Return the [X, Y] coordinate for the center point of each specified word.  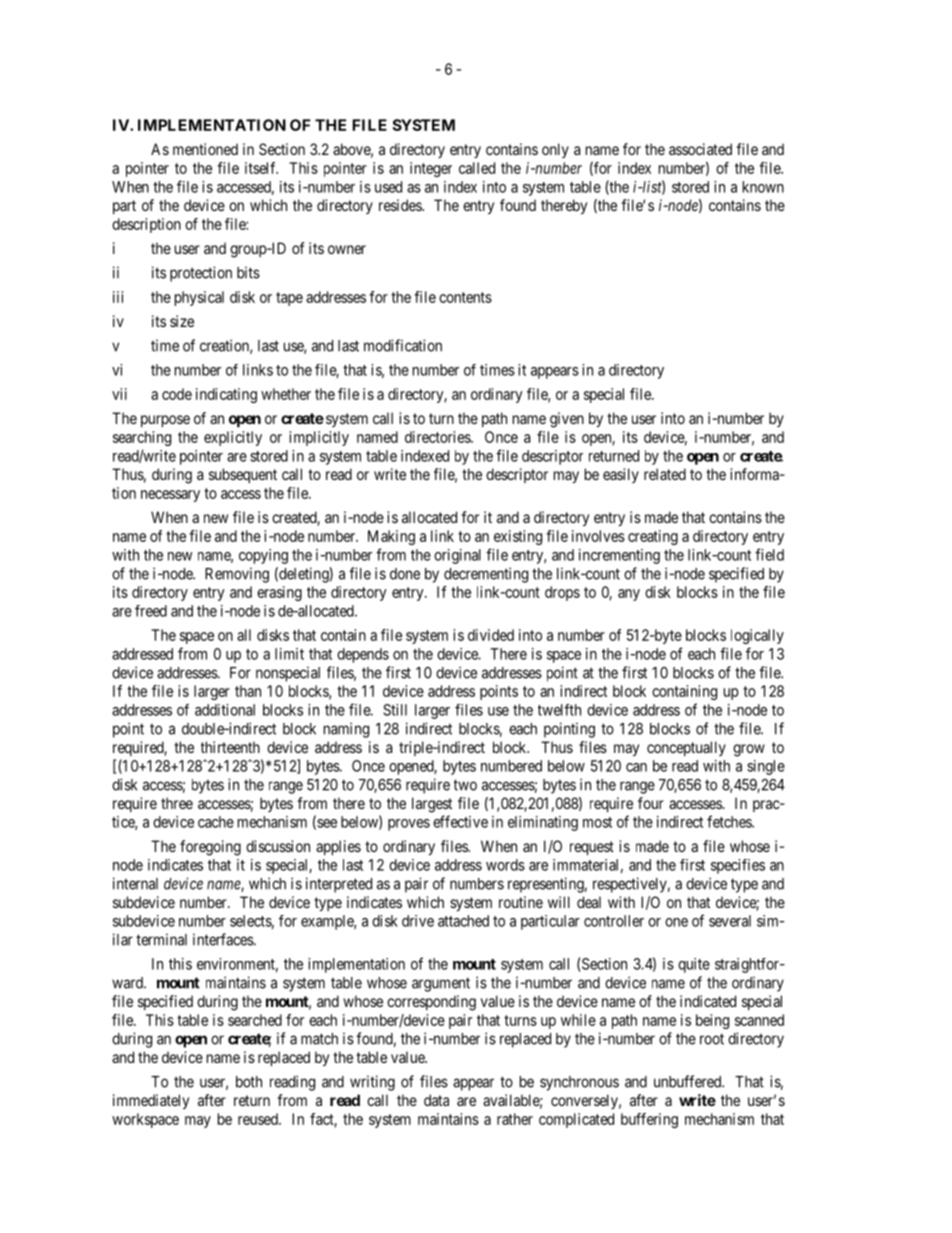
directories [438, 437]
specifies [738, 866]
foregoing [210, 848]
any [629, 595]
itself [261, 168]
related [665, 474]
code [177, 394]
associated [700, 149]
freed [151, 611]
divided [491, 635]
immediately [151, 1101]
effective [460, 821]
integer [431, 169]
